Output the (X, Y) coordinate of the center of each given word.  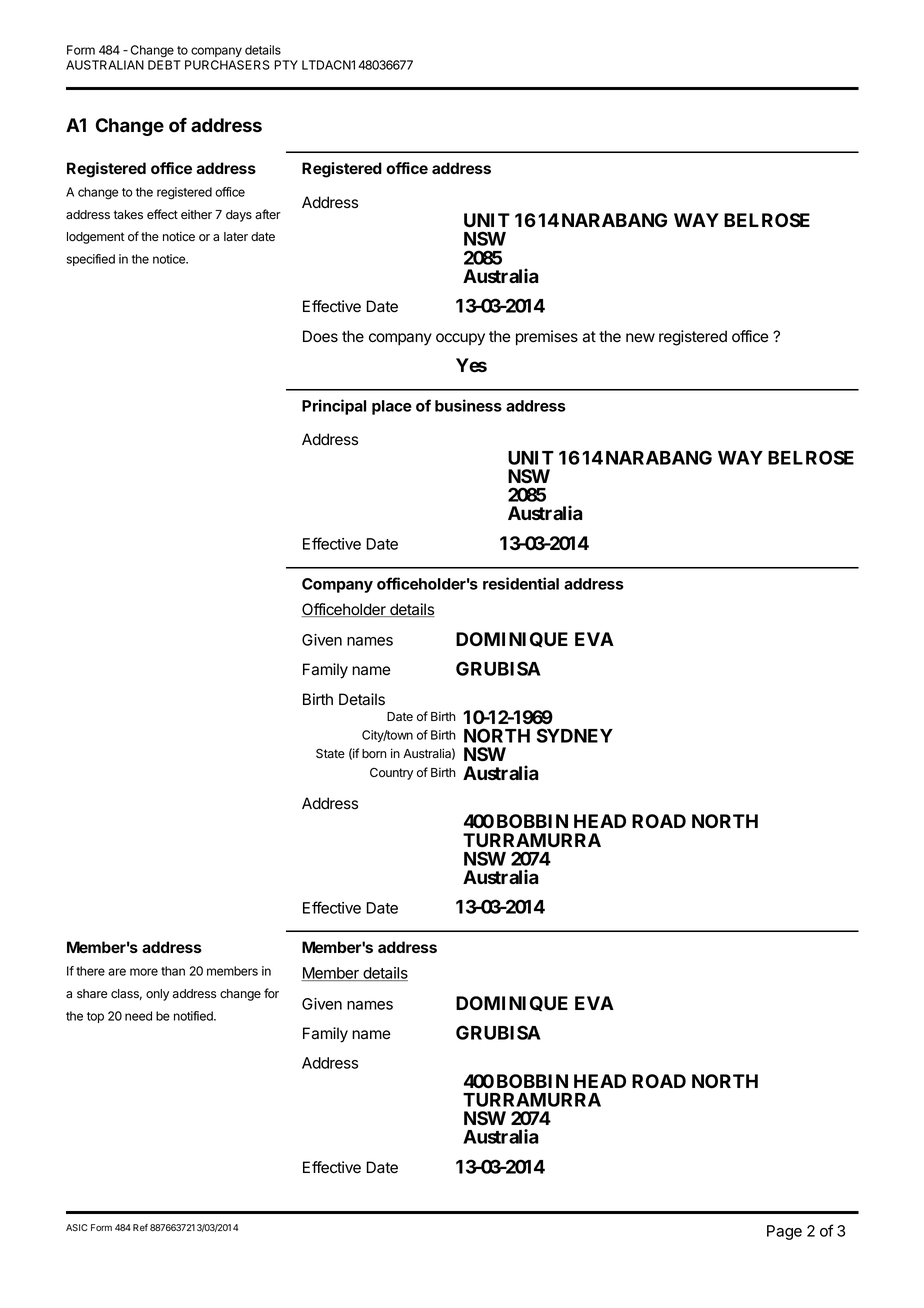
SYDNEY (575, 735)
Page (784, 1232)
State (330, 753)
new (640, 338)
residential (521, 583)
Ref (140, 1227)
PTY (286, 65)
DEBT (164, 65)
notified (194, 1016)
